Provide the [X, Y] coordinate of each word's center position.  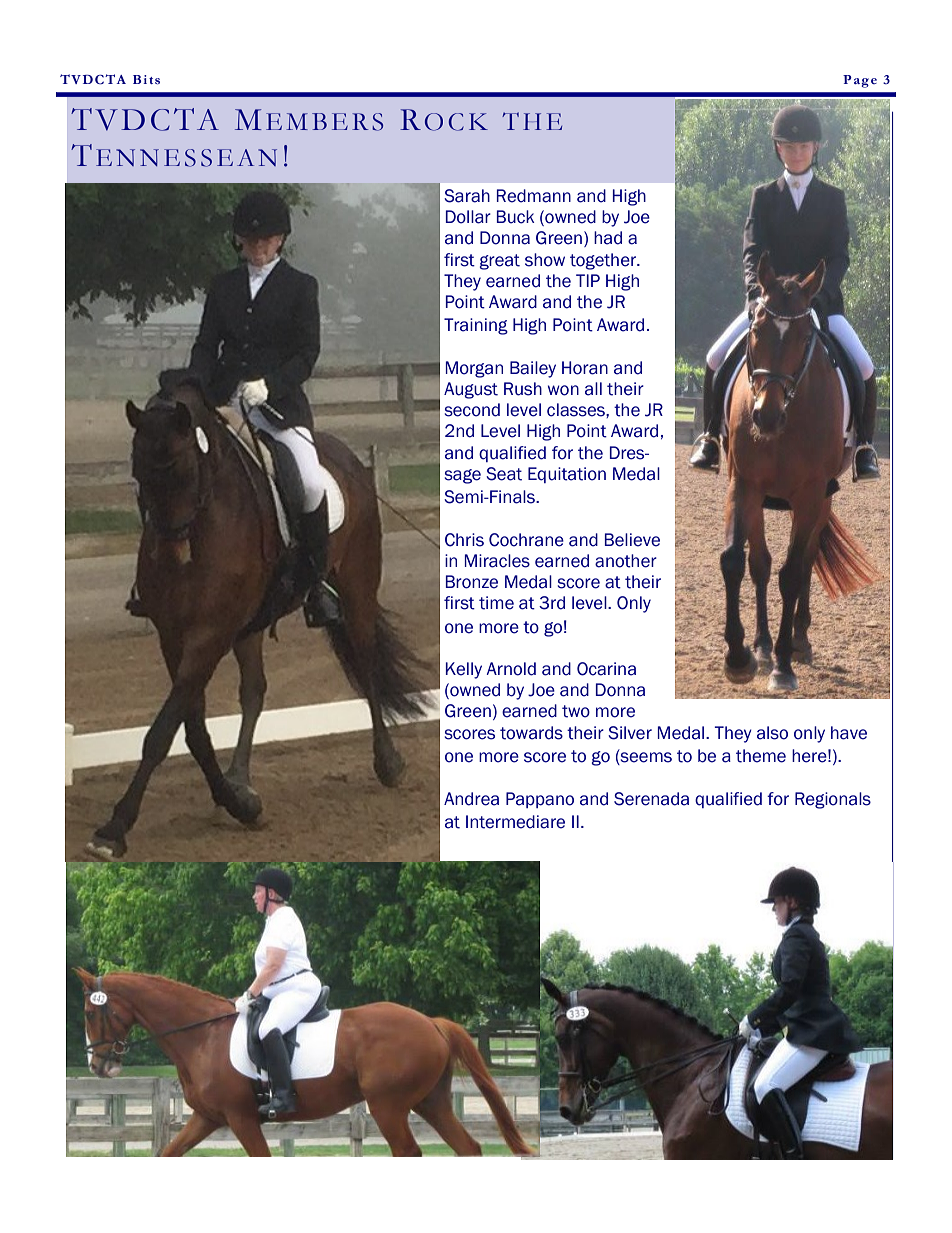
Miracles [497, 561]
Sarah [467, 196]
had [608, 238]
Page [860, 81]
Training [476, 326]
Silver [630, 733]
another [626, 561]
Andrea [471, 799]
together [604, 261]
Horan [585, 368]
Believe [632, 540]
